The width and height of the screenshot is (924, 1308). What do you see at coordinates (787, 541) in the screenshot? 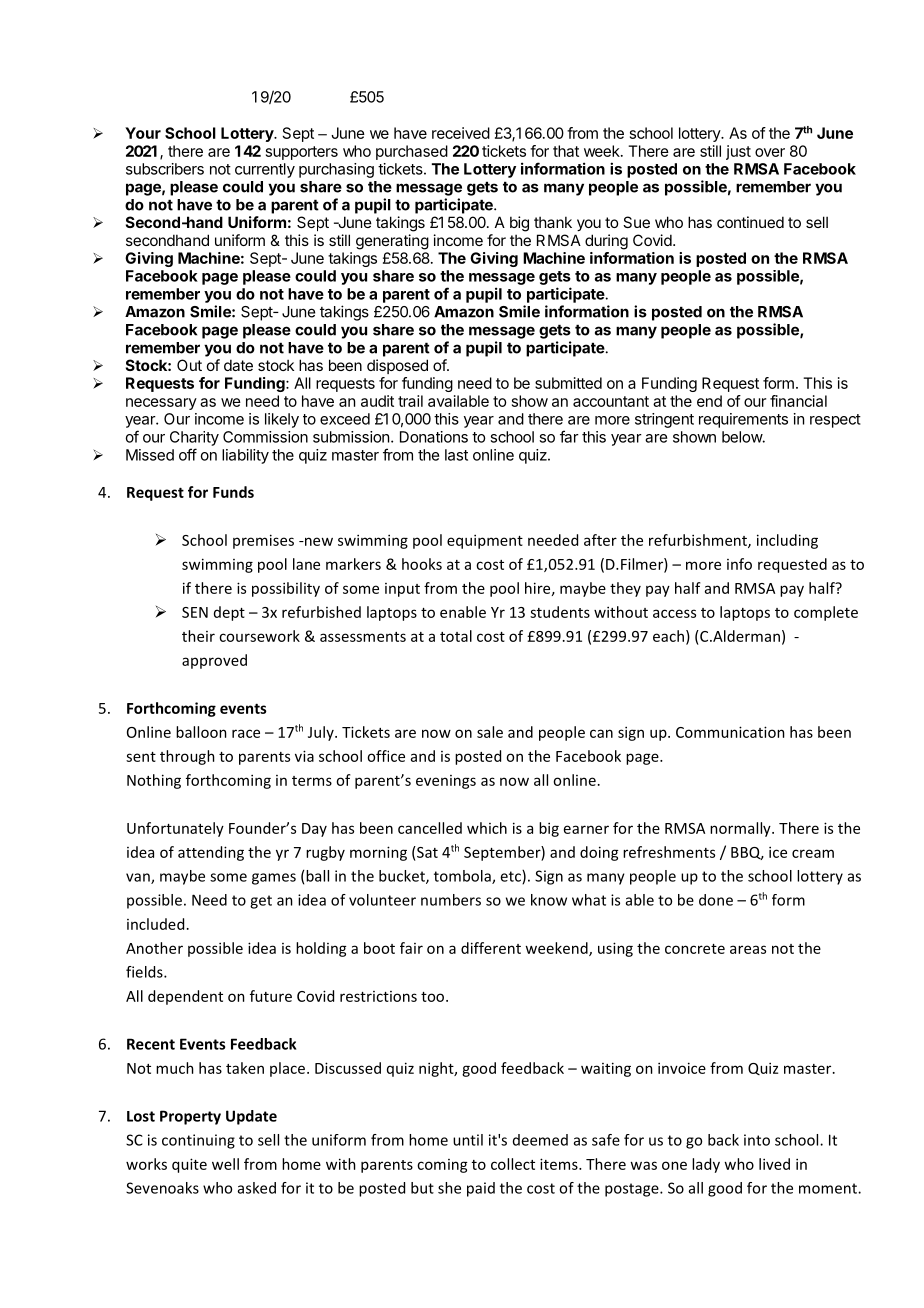
I see `including` at bounding box center [787, 541].
